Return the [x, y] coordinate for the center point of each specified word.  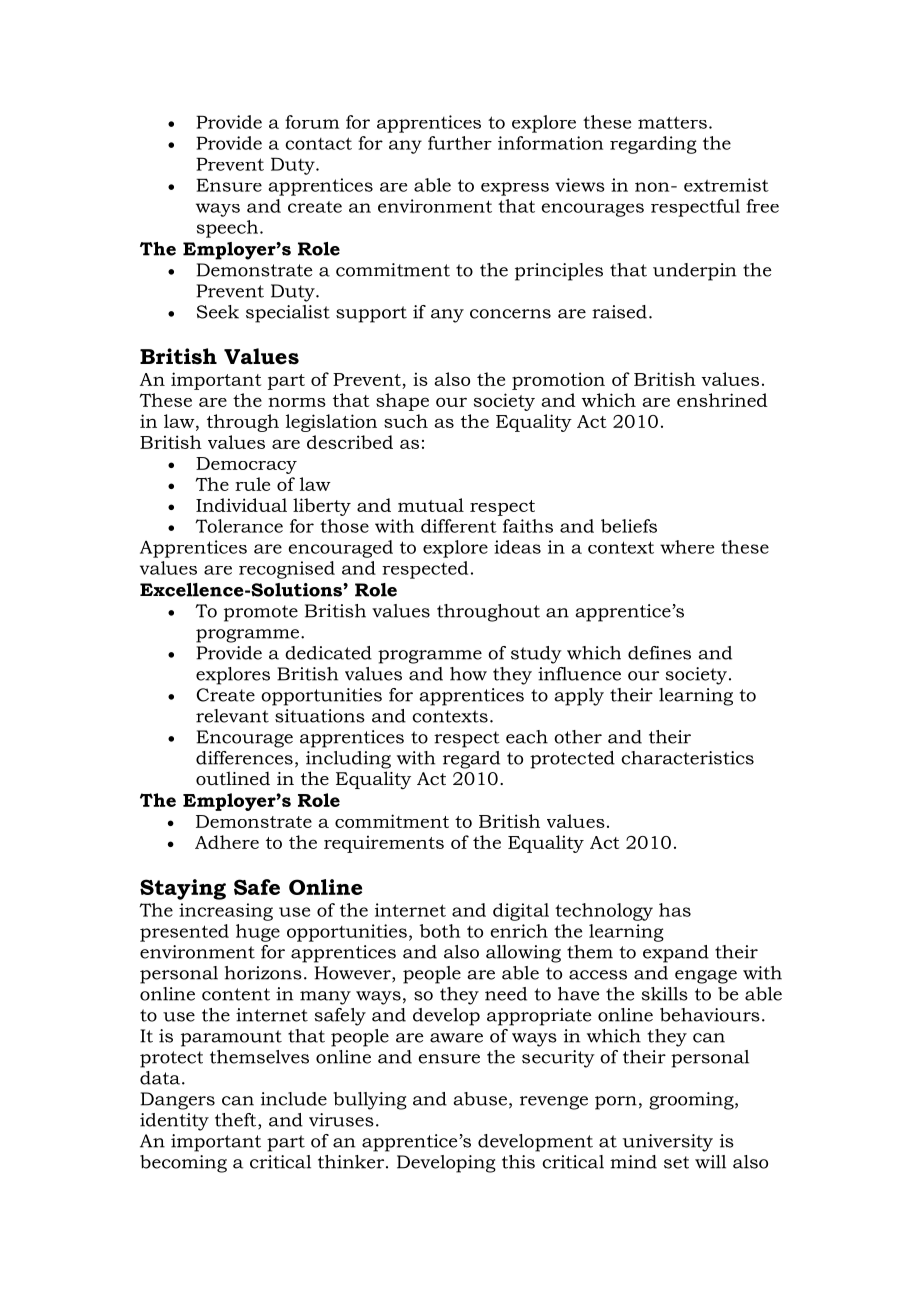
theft [237, 1121]
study [536, 655]
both [440, 931]
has [675, 910]
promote [261, 613]
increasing [226, 912]
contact [318, 143]
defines [659, 653]
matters [672, 122]
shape [402, 402]
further [460, 143]
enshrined [722, 400]
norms [297, 402]
